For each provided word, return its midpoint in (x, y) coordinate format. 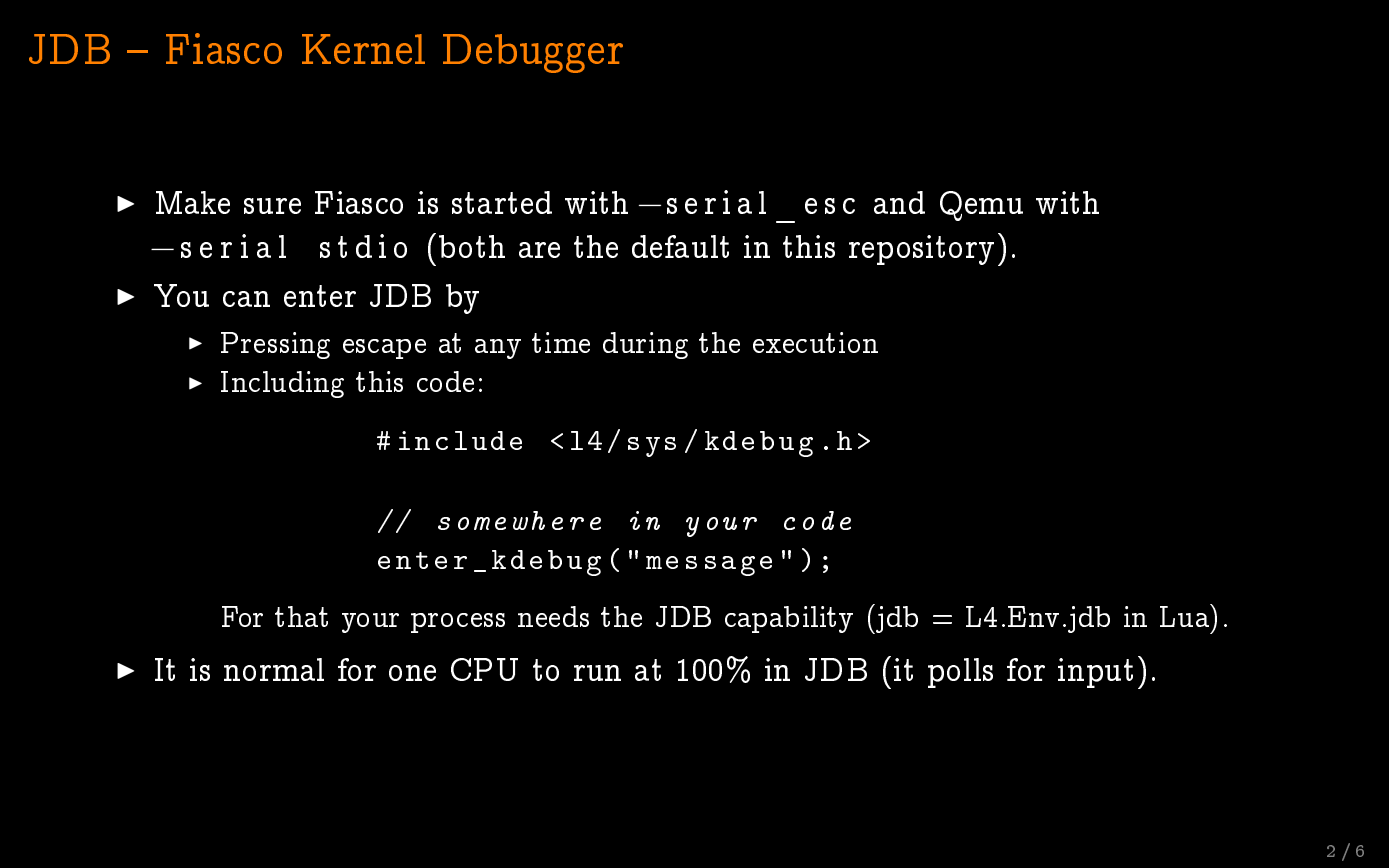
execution (815, 342)
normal (274, 669)
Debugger (533, 53)
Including (282, 384)
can (246, 299)
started (502, 202)
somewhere (519, 520)
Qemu (981, 206)
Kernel (363, 49)
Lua (1186, 615)
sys (652, 447)
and (899, 202)
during (645, 345)
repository (921, 250)
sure (272, 206)
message (709, 566)
